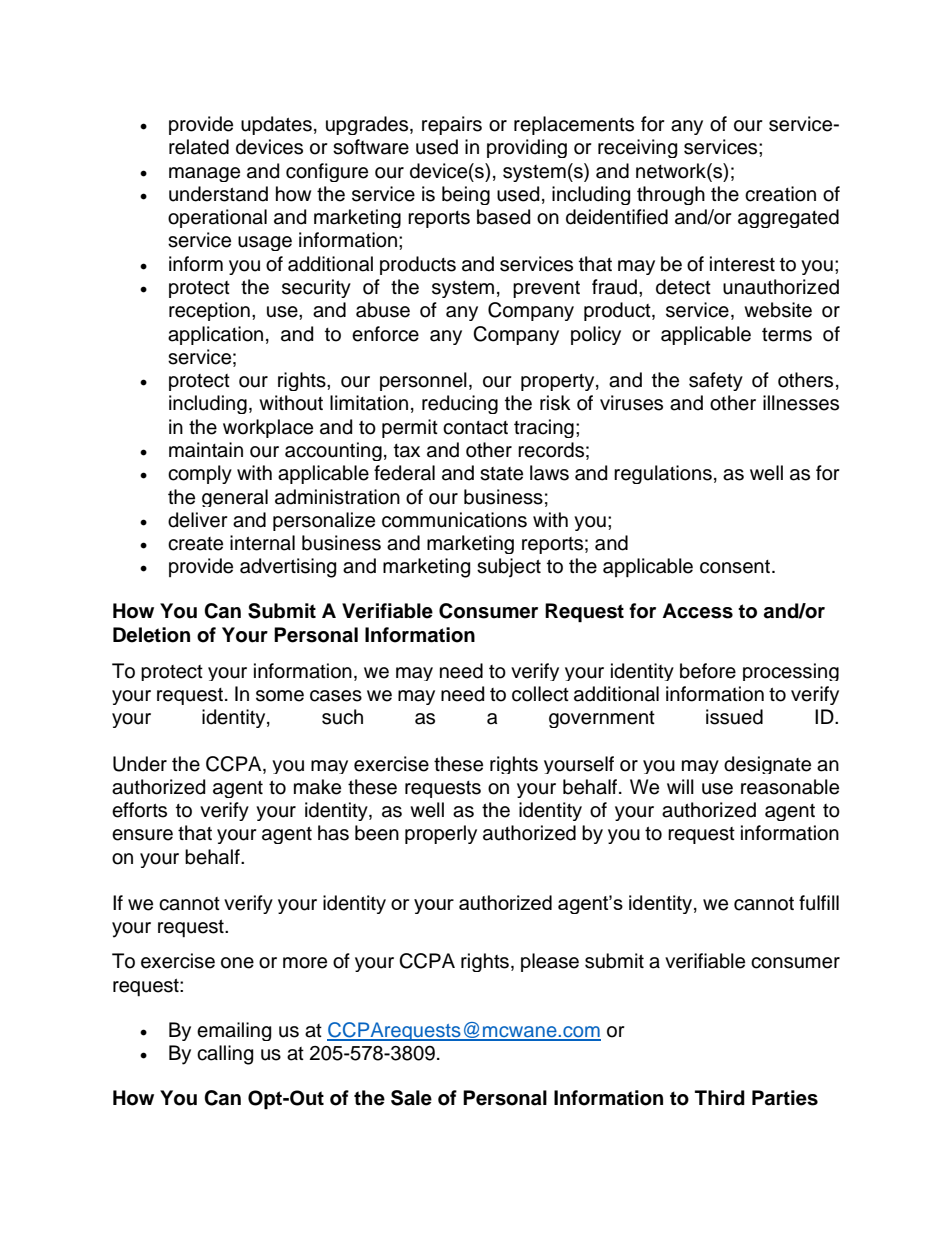 The height and width of the screenshot is (1233, 952). What do you see at coordinates (204, 174) in the screenshot?
I see `manage` at bounding box center [204, 174].
